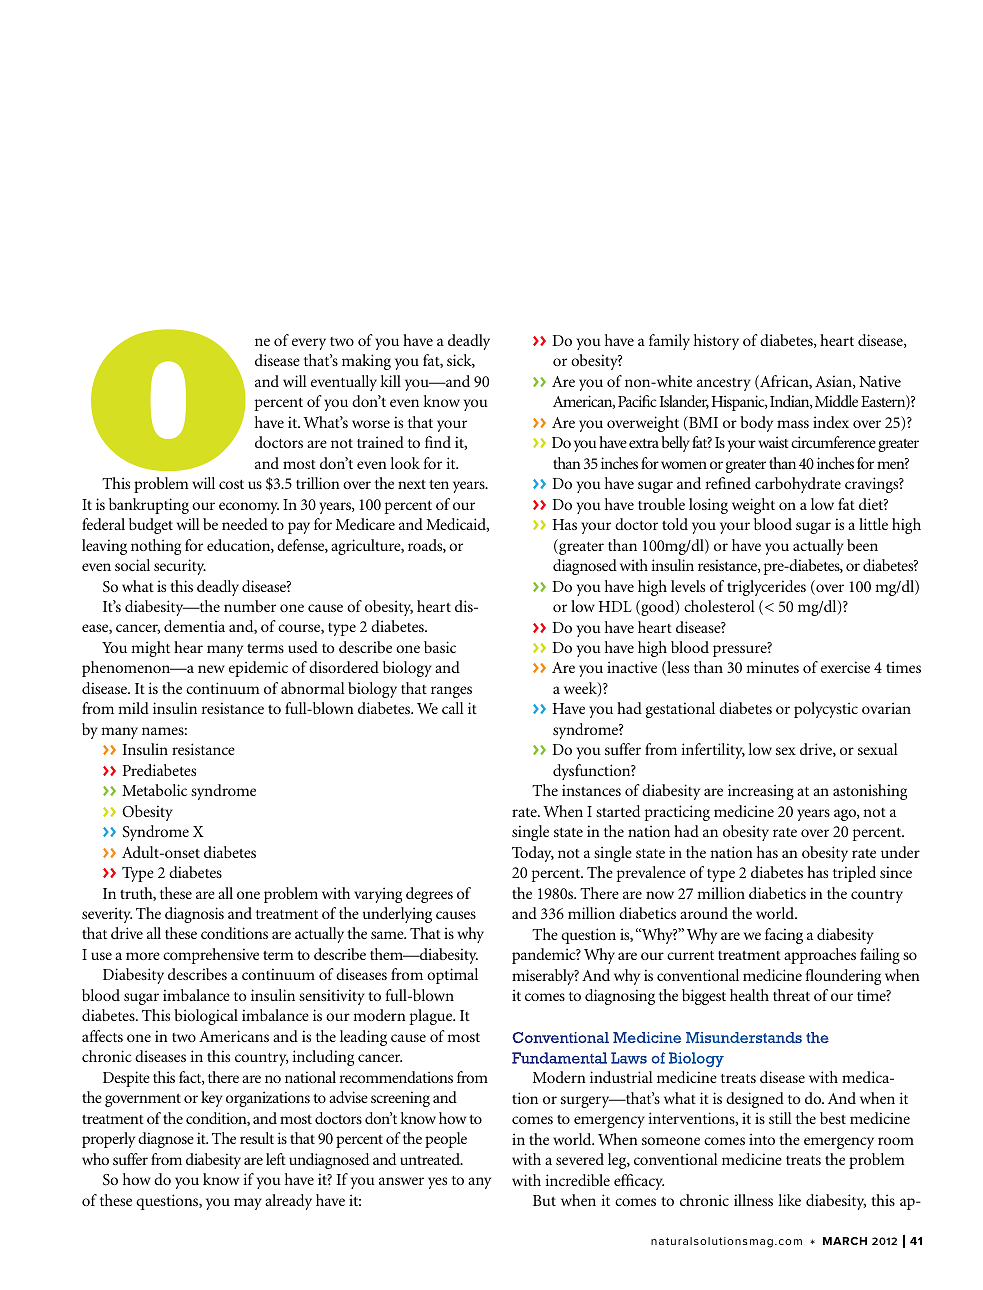 The width and height of the screenshot is (983, 1290). I want to click on every, so click(309, 344).
